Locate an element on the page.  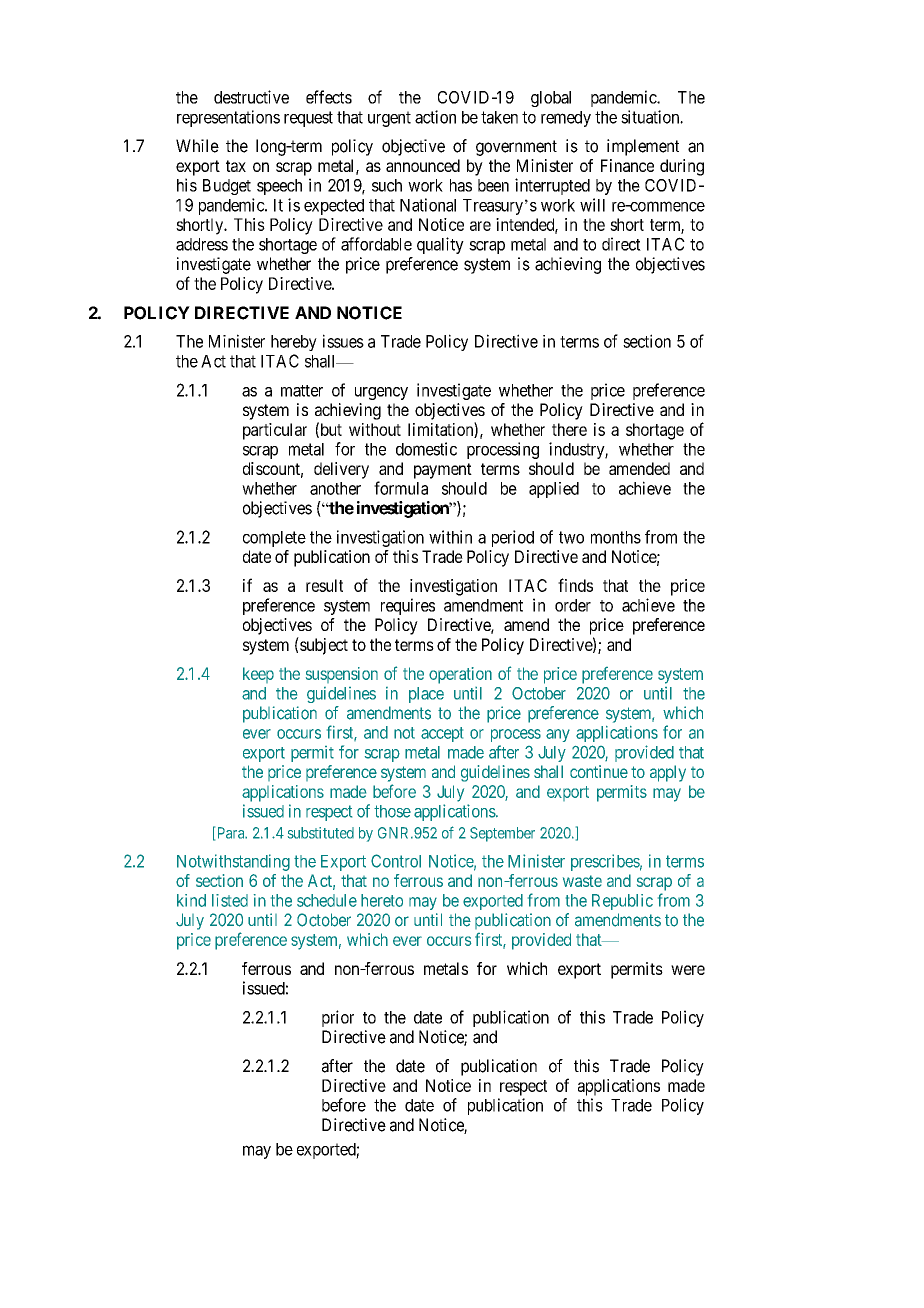
representations is located at coordinates (228, 118).
